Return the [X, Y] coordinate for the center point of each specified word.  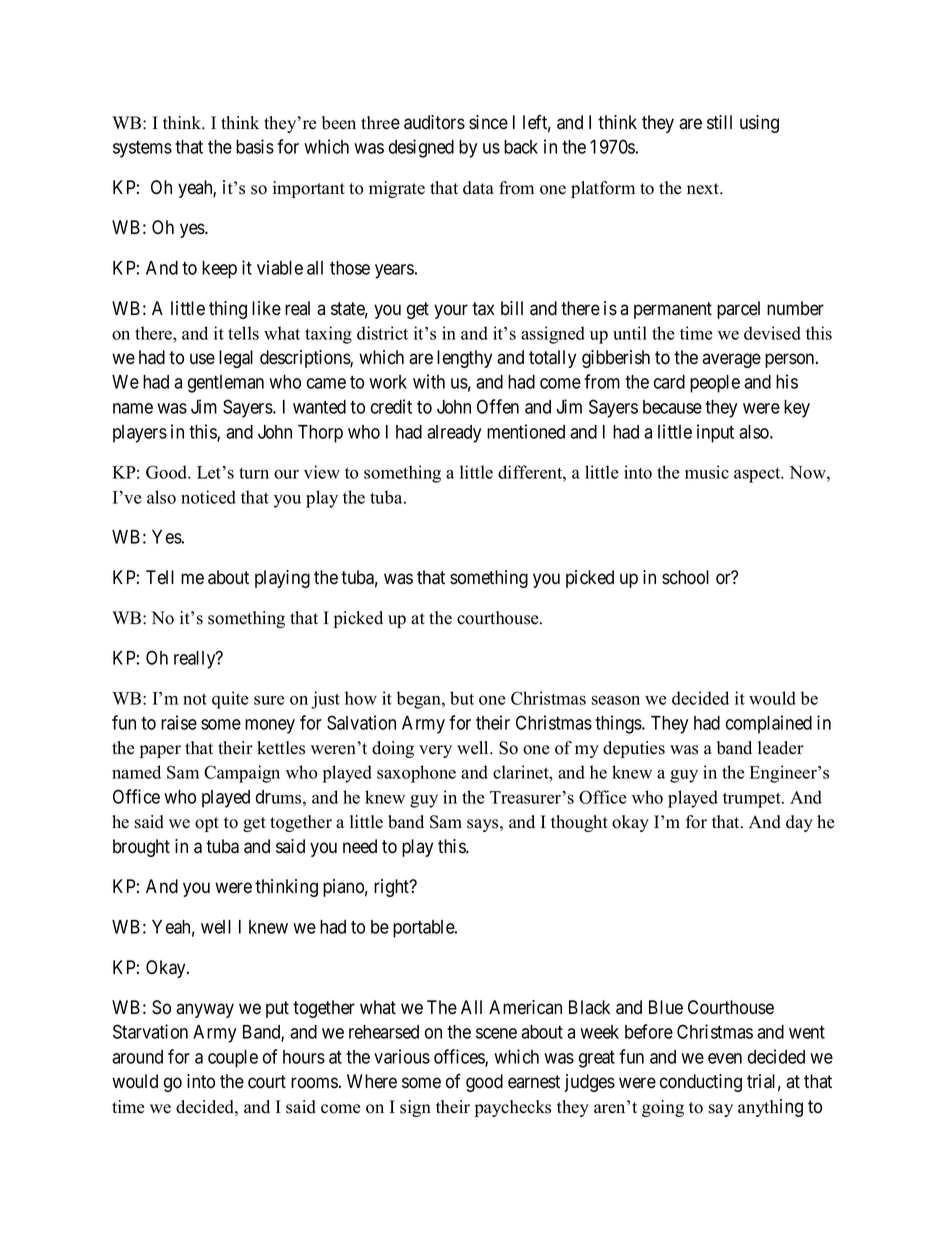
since [488, 122]
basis [255, 146]
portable [424, 929]
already [454, 434]
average [731, 360]
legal [236, 359]
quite [230, 700]
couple [233, 1059]
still [719, 122]
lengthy [464, 359]
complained [769, 724]
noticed [208, 497]
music [707, 472]
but [462, 698]
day [799, 823]
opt [207, 824]
